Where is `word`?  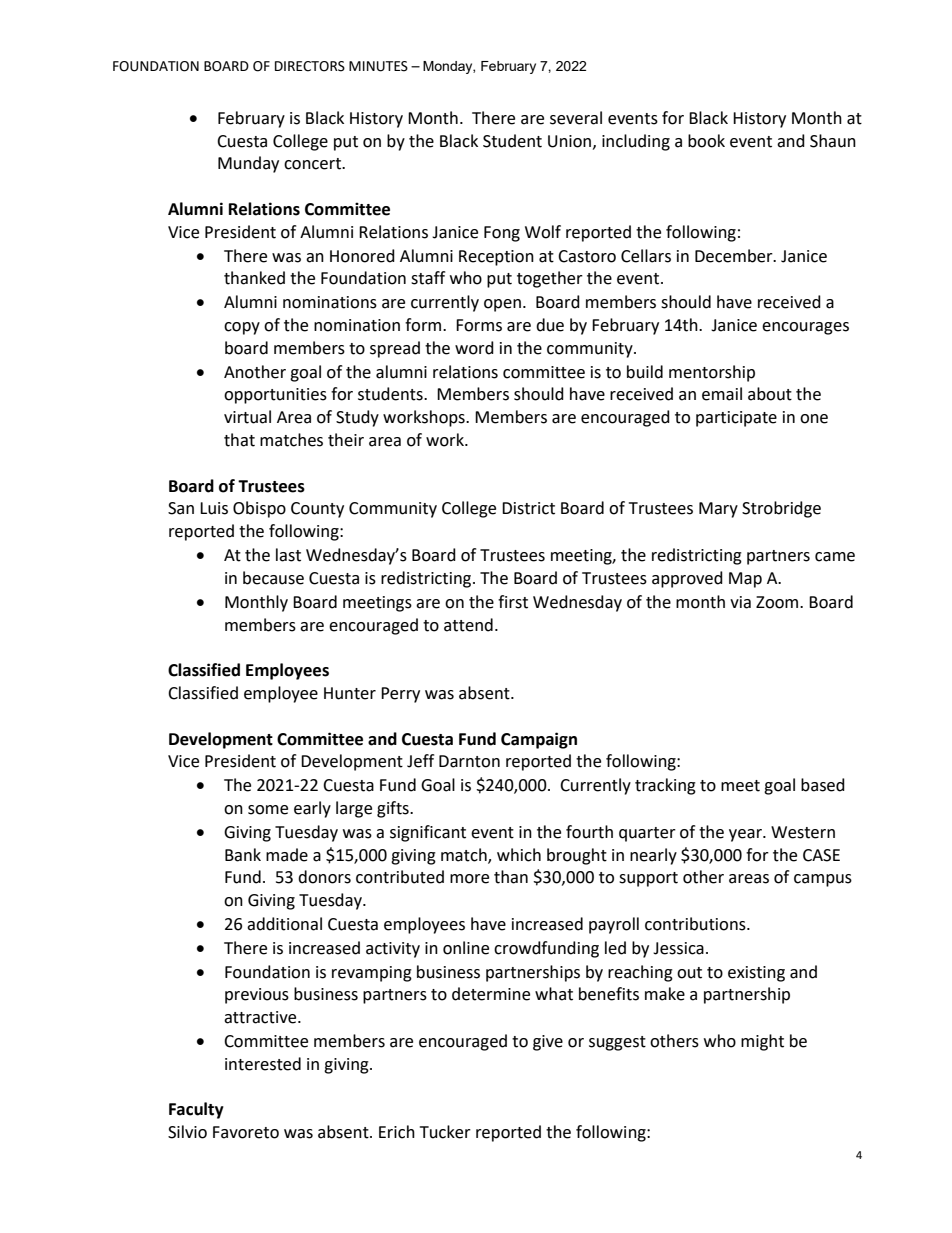 word is located at coordinates (474, 348).
